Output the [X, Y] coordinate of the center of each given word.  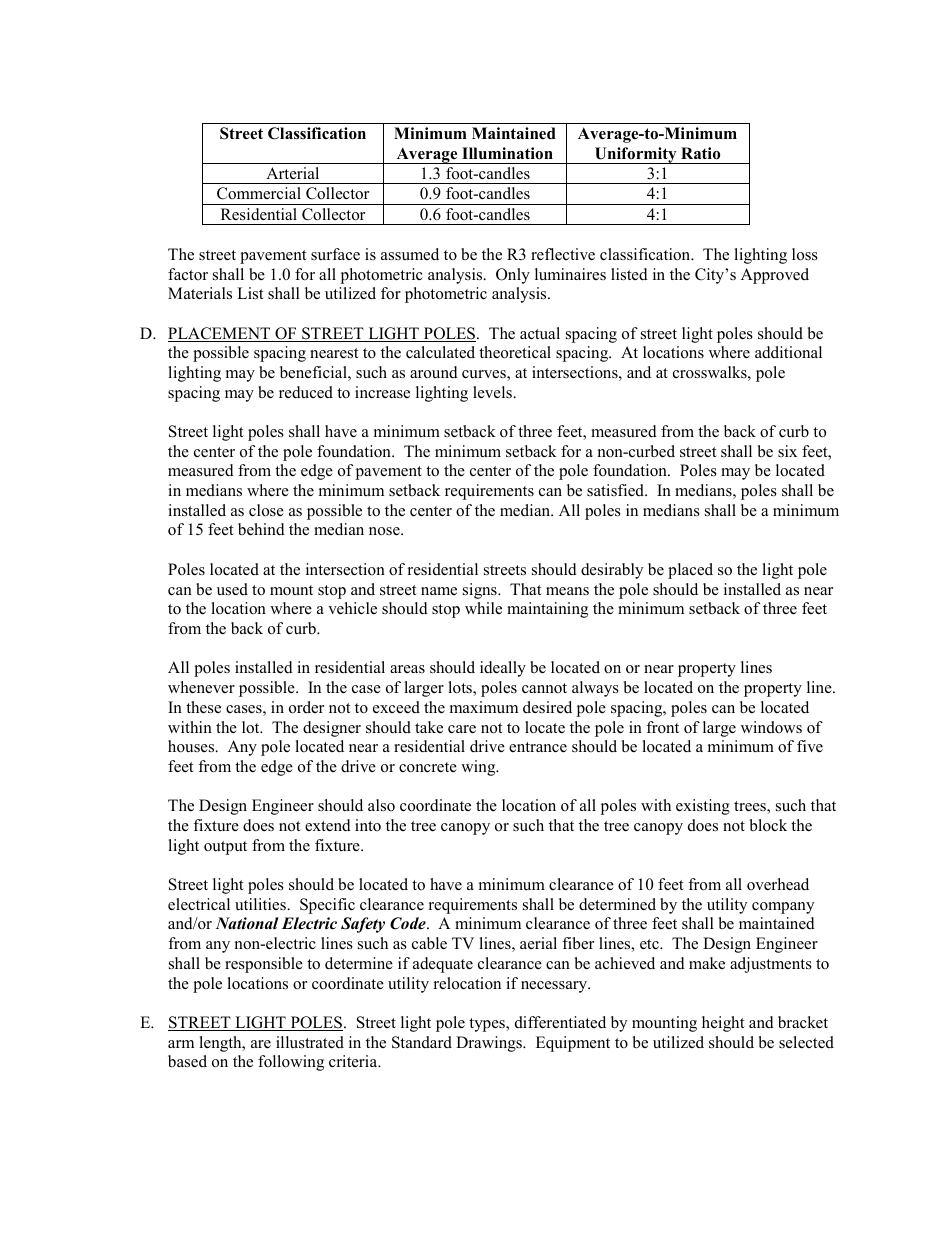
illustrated [310, 1042]
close [266, 510]
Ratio [700, 153]
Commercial [259, 193]
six [787, 451]
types [488, 1025]
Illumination [507, 153]
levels [493, 392]
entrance [538, 747]
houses [192, 746]
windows [771, 727]
